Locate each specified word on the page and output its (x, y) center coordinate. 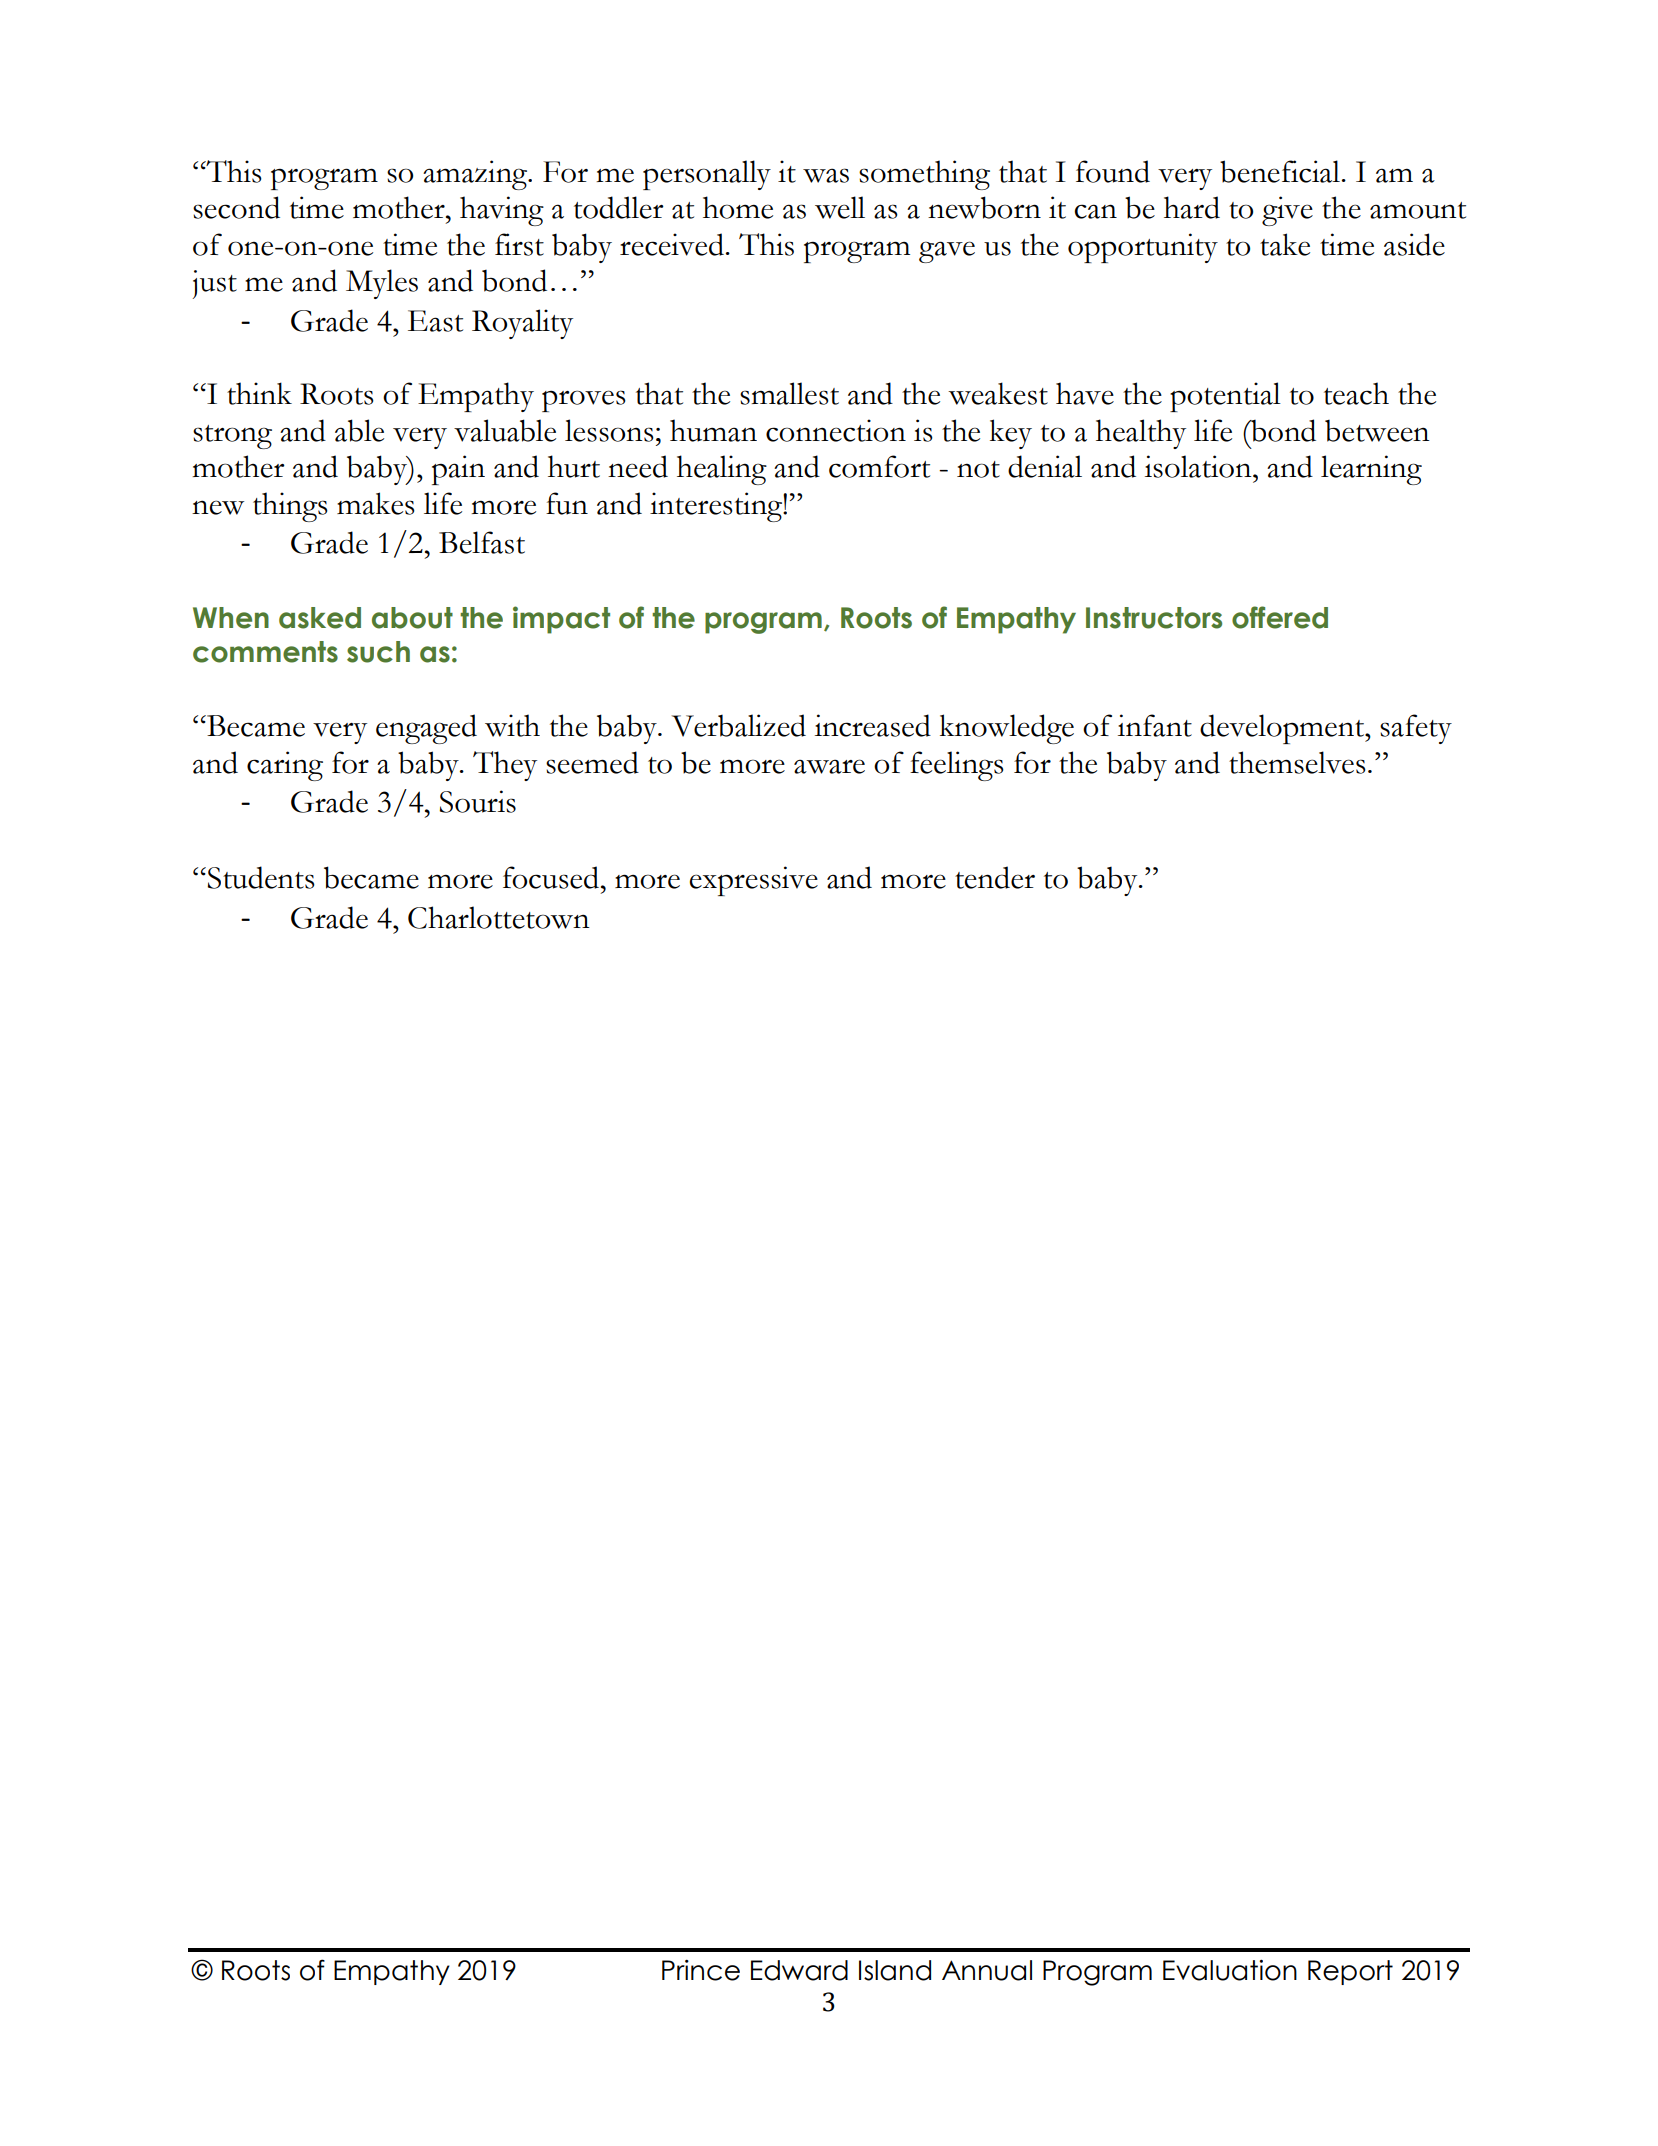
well (840, 207)
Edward (799, 1970)
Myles (382, 284)
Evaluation (1230, 1970)
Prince (701, 1970)
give (1287, 211)
